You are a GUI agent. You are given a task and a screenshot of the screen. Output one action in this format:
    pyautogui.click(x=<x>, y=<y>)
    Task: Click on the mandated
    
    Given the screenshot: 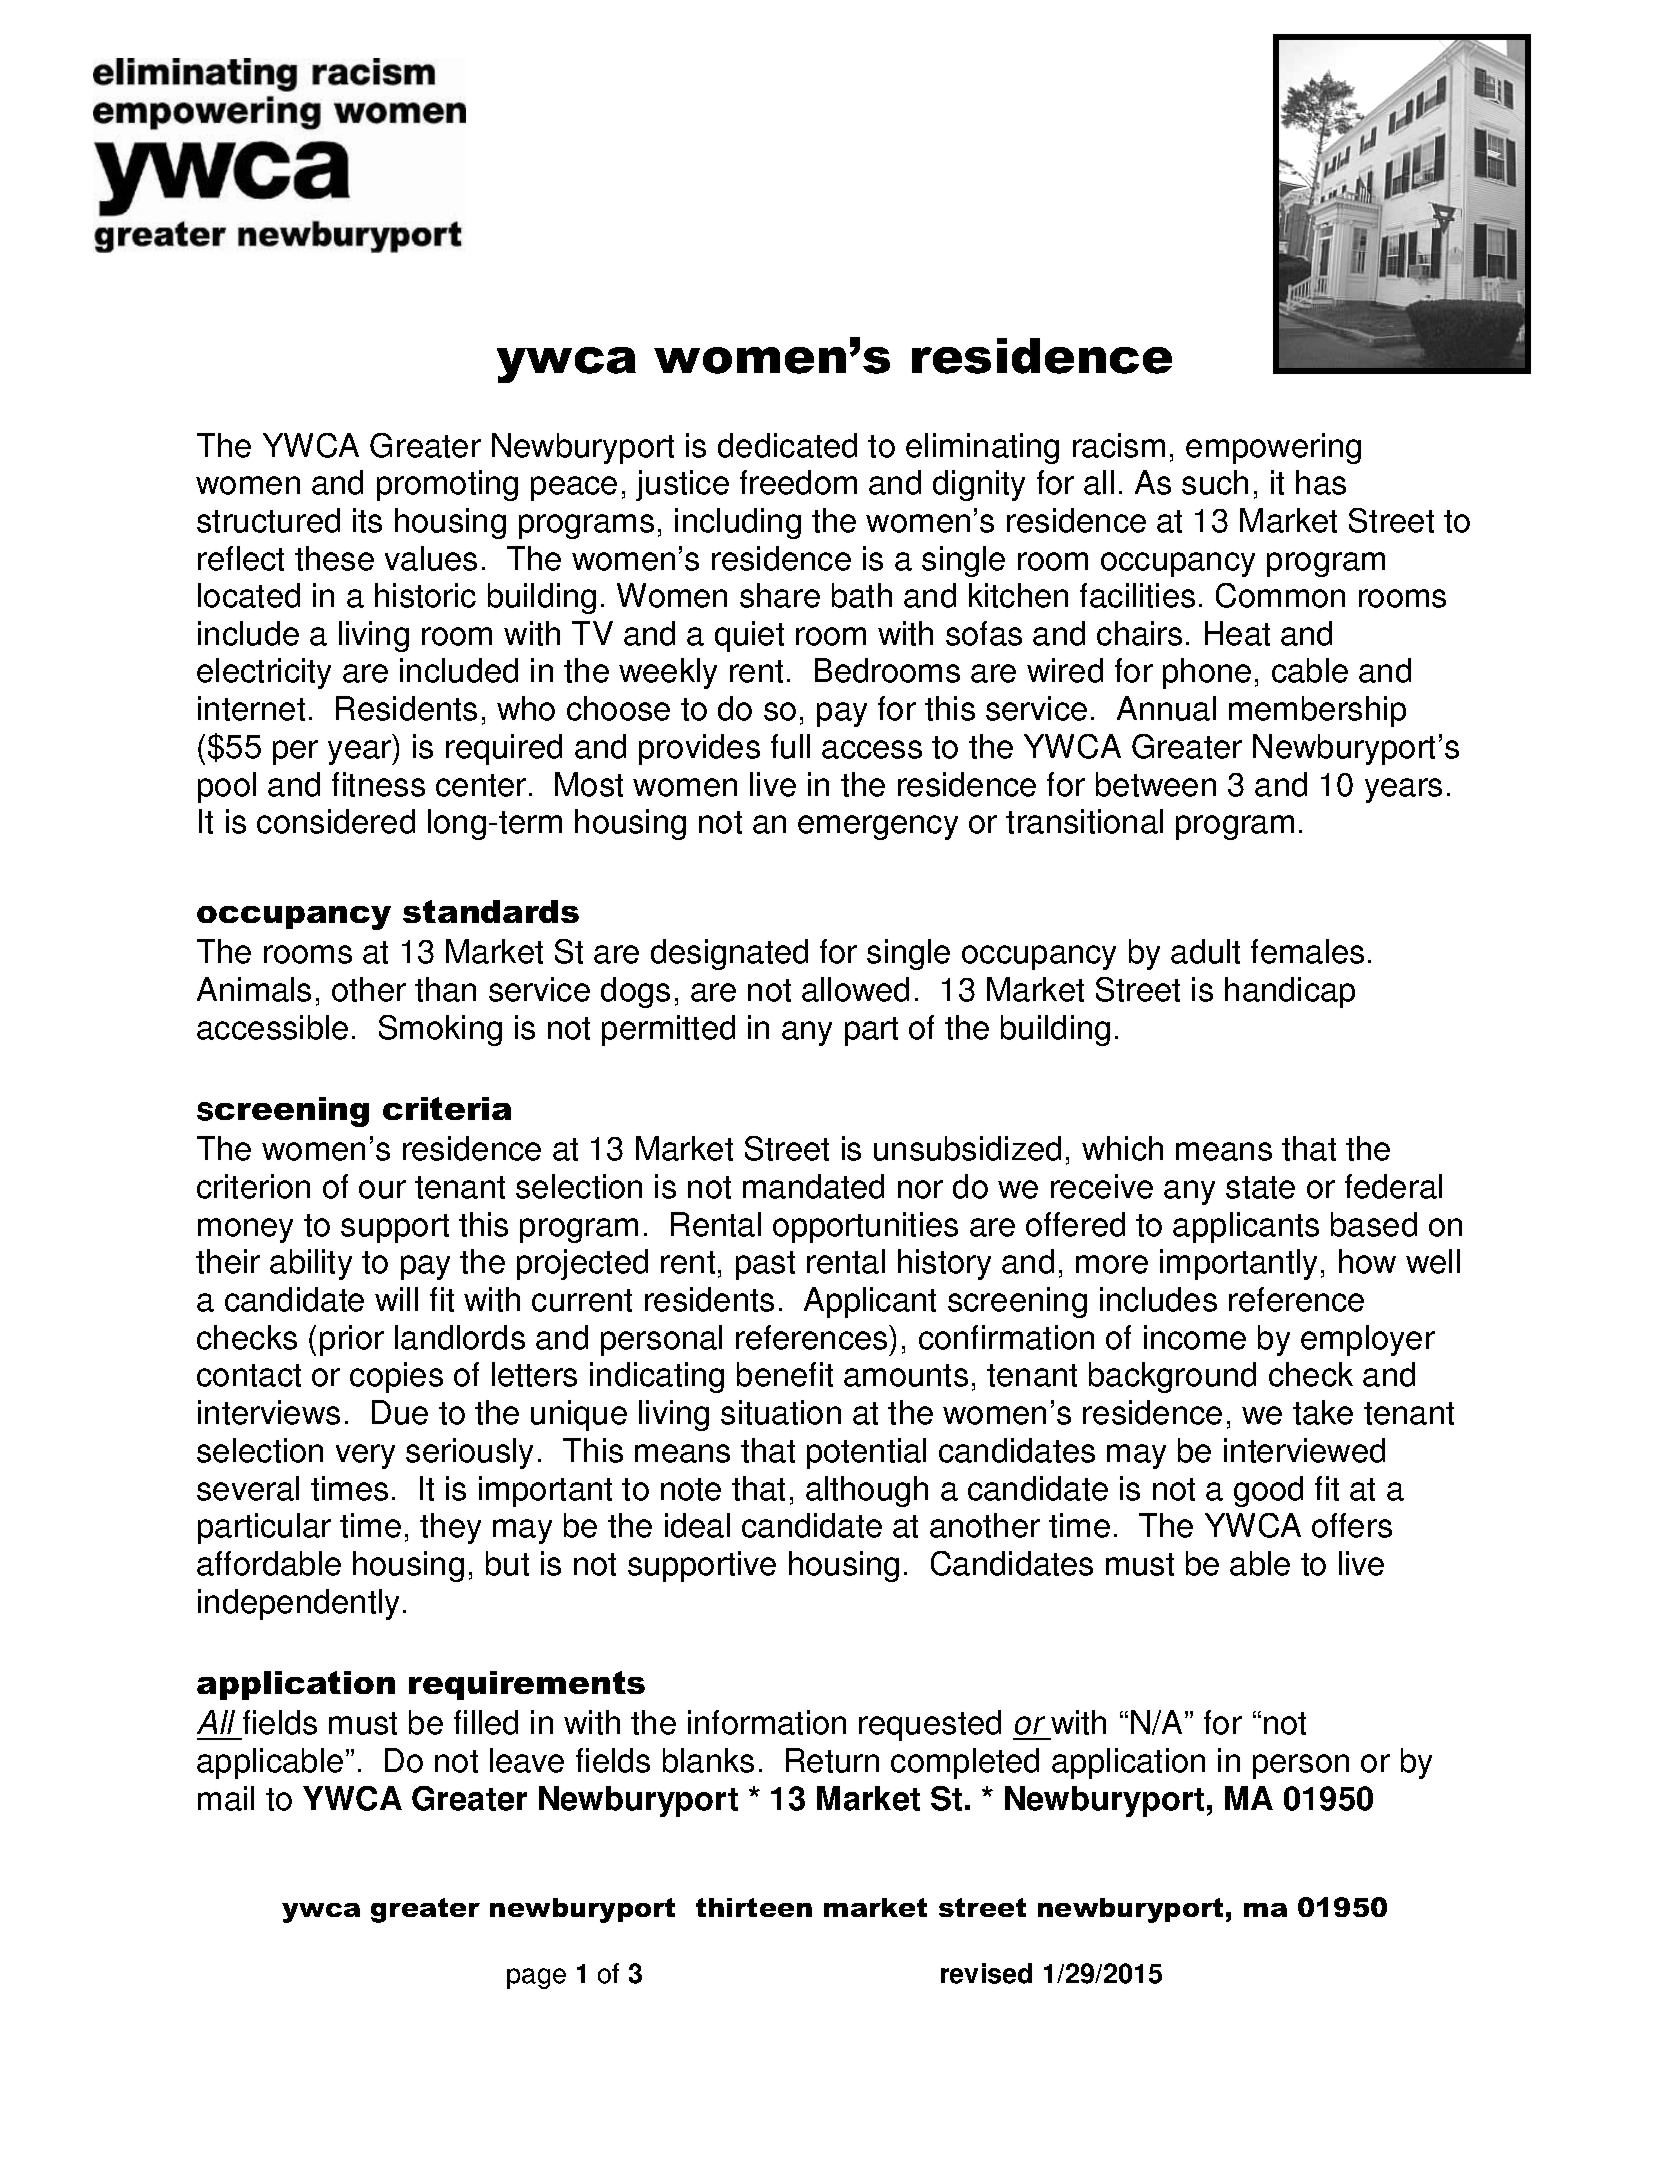 What is the action you would take?
    pyautogui.click(x=813, y=1186)
